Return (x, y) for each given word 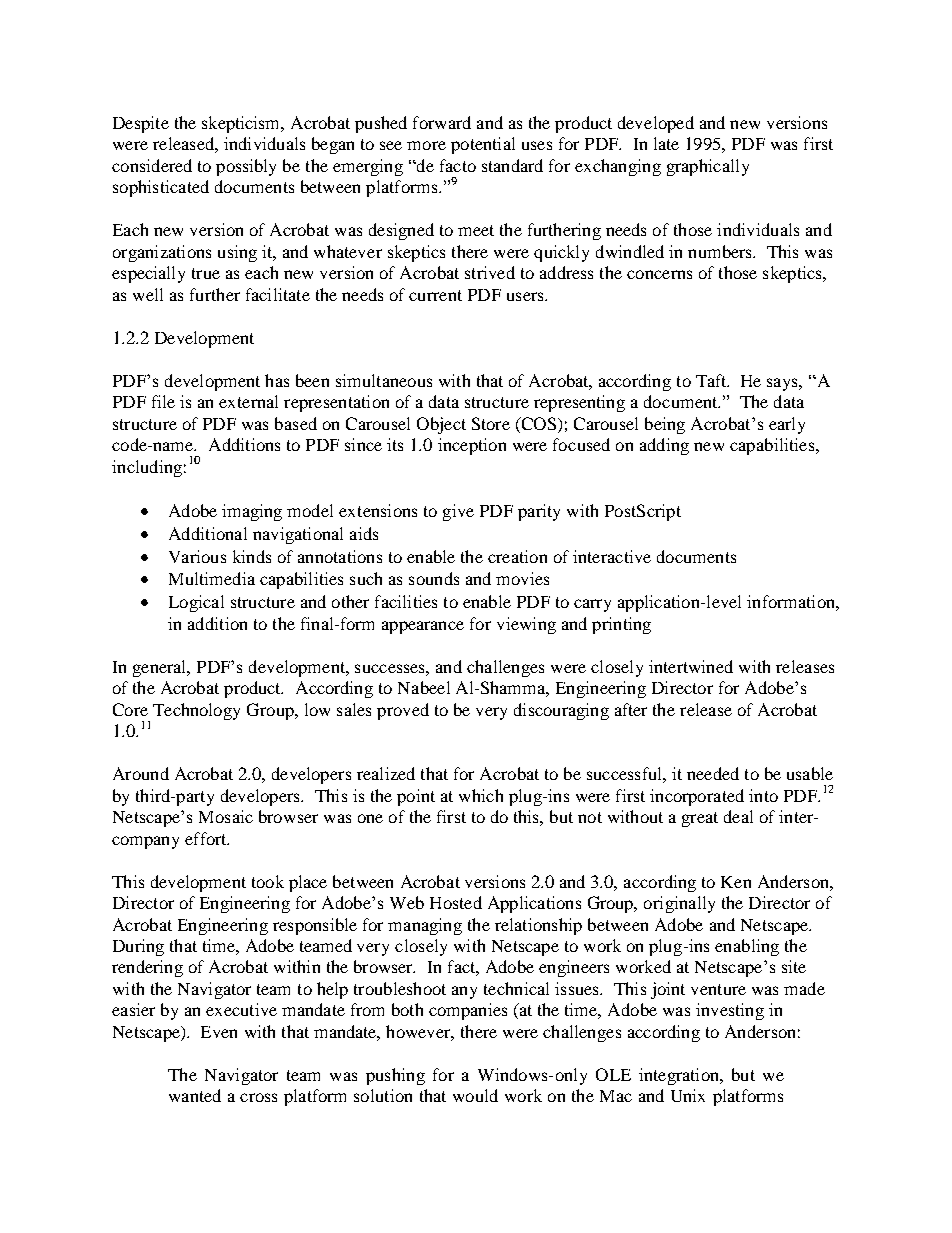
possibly (246, 167)
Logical (196, 603)
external (248, 401)
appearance (423, 627)
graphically (708, 167)
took (268, 881)
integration (680, 1076)
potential (483, 145)
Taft (712, 380)
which (481, 795)
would (475, 1095)
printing (621, 625)
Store (491, 423)
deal (738, 816)
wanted (195, 1095)
